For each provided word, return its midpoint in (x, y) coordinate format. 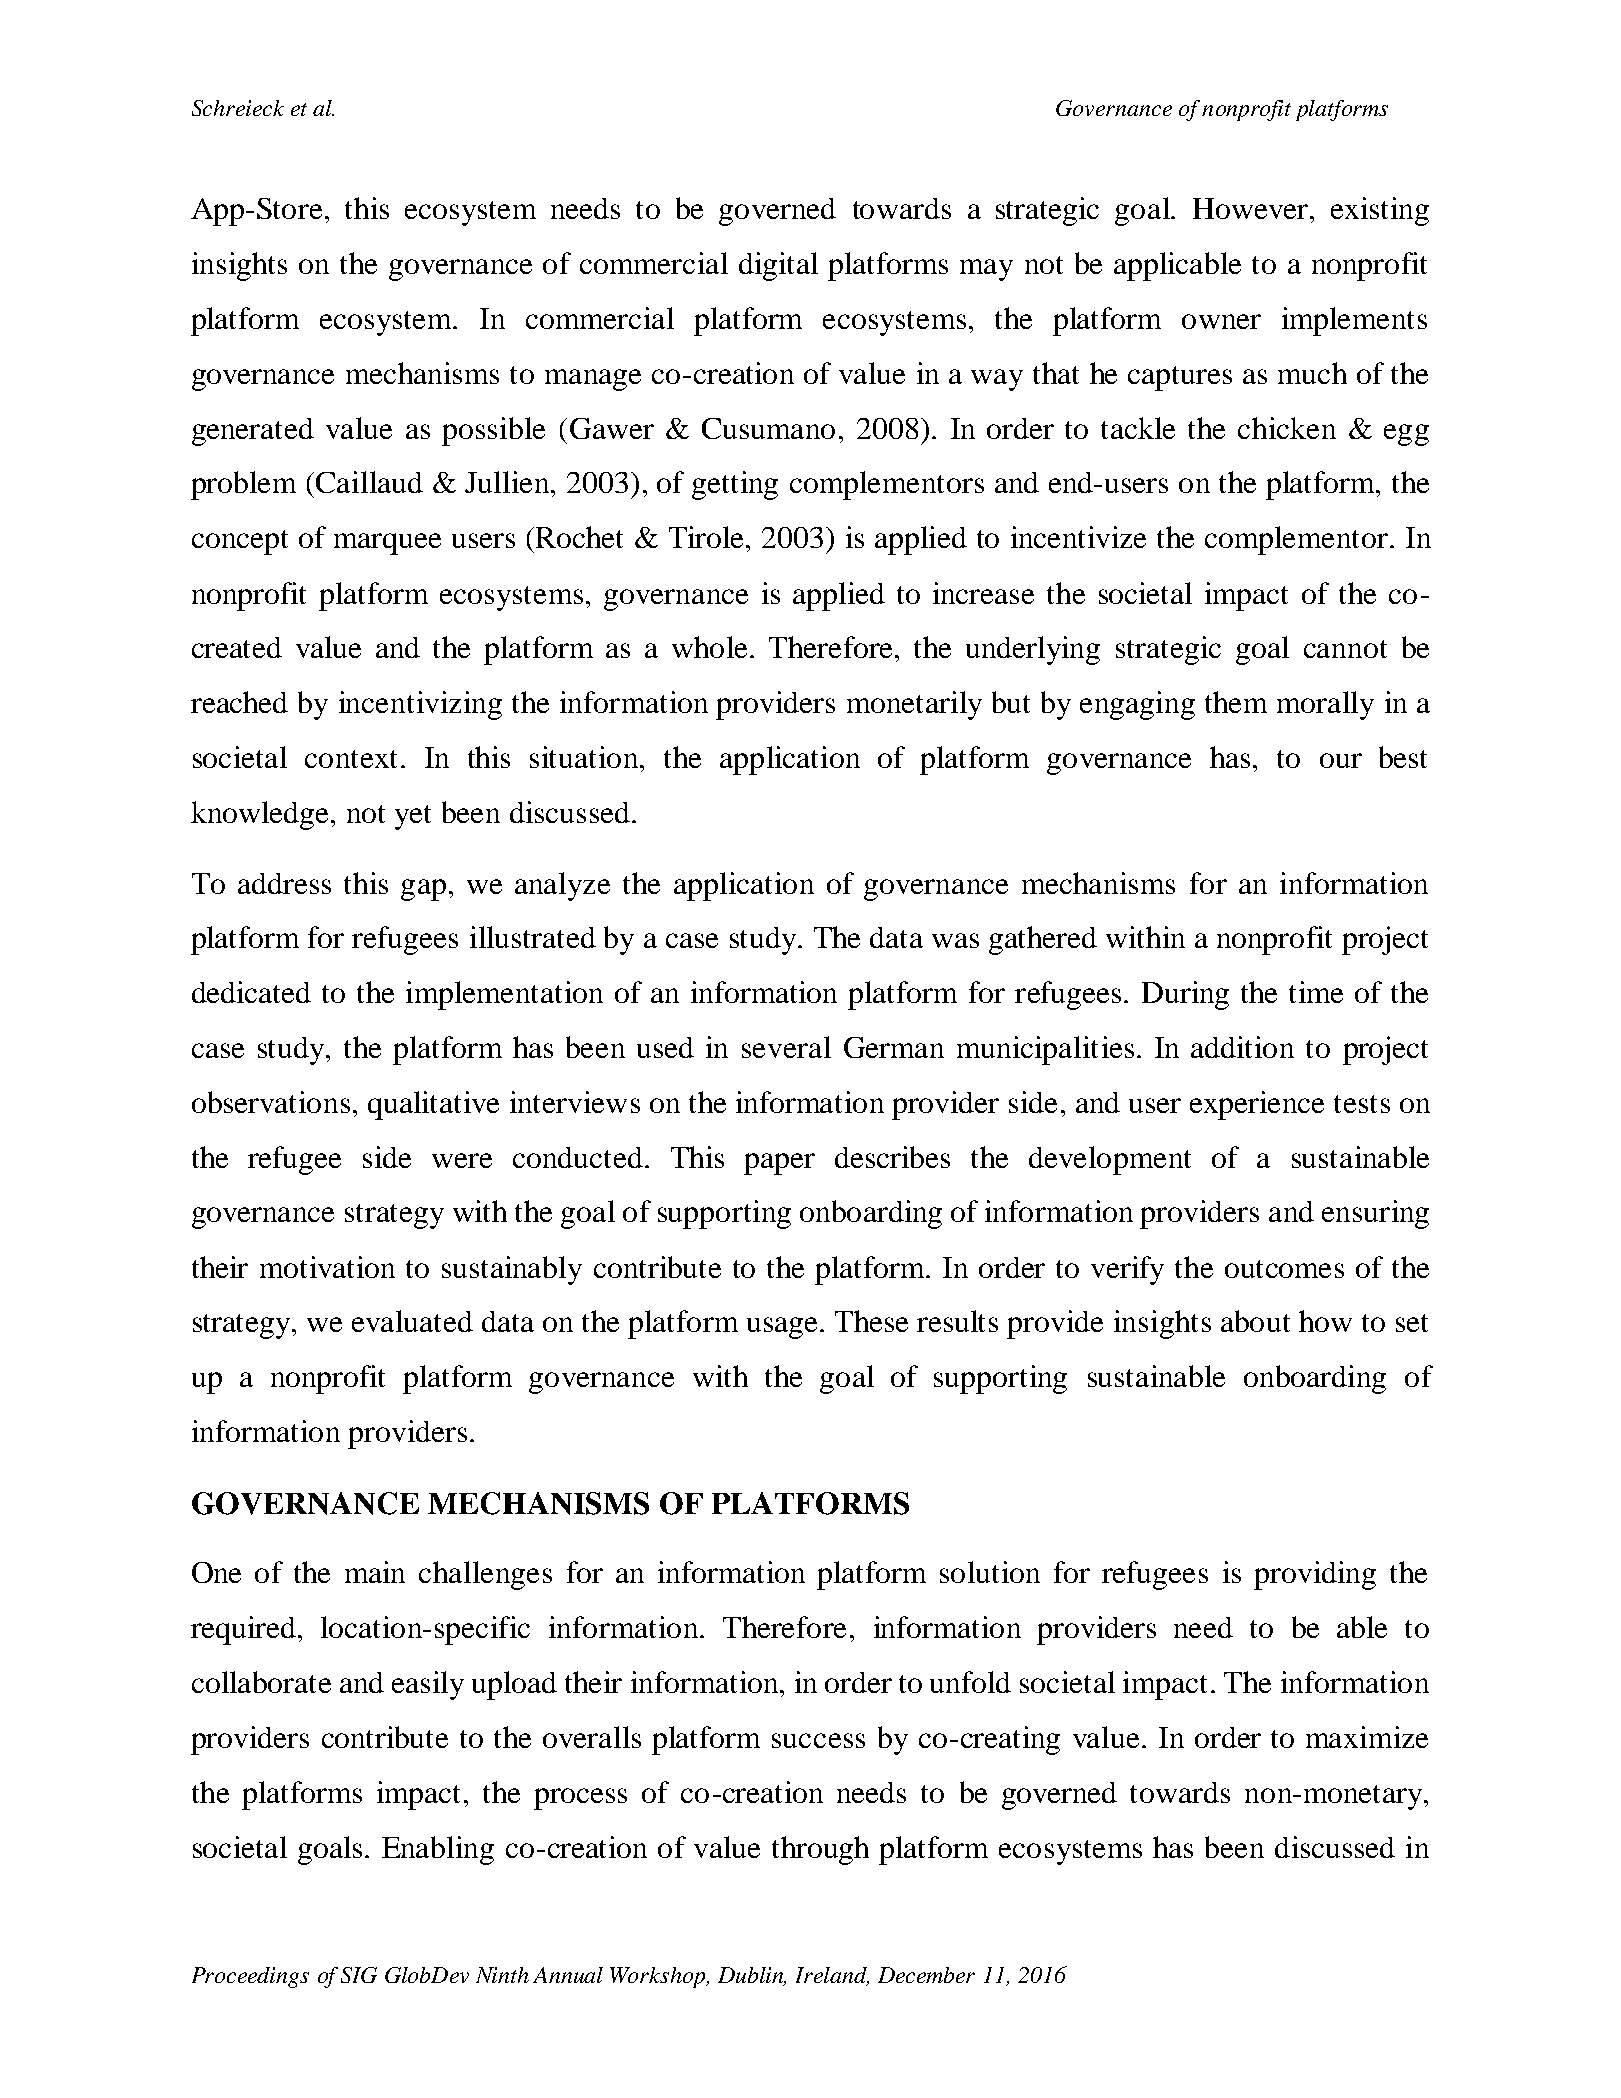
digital (778, 266)
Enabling (438, 1850)
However (1250, 208)
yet (413, 817)
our (1341, 760)
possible (493, 431)
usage (782, 1328)
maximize (1367, 1737)
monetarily (914, 705)
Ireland (832, 1976)
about (1255, 1321)
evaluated (412, 1321)
